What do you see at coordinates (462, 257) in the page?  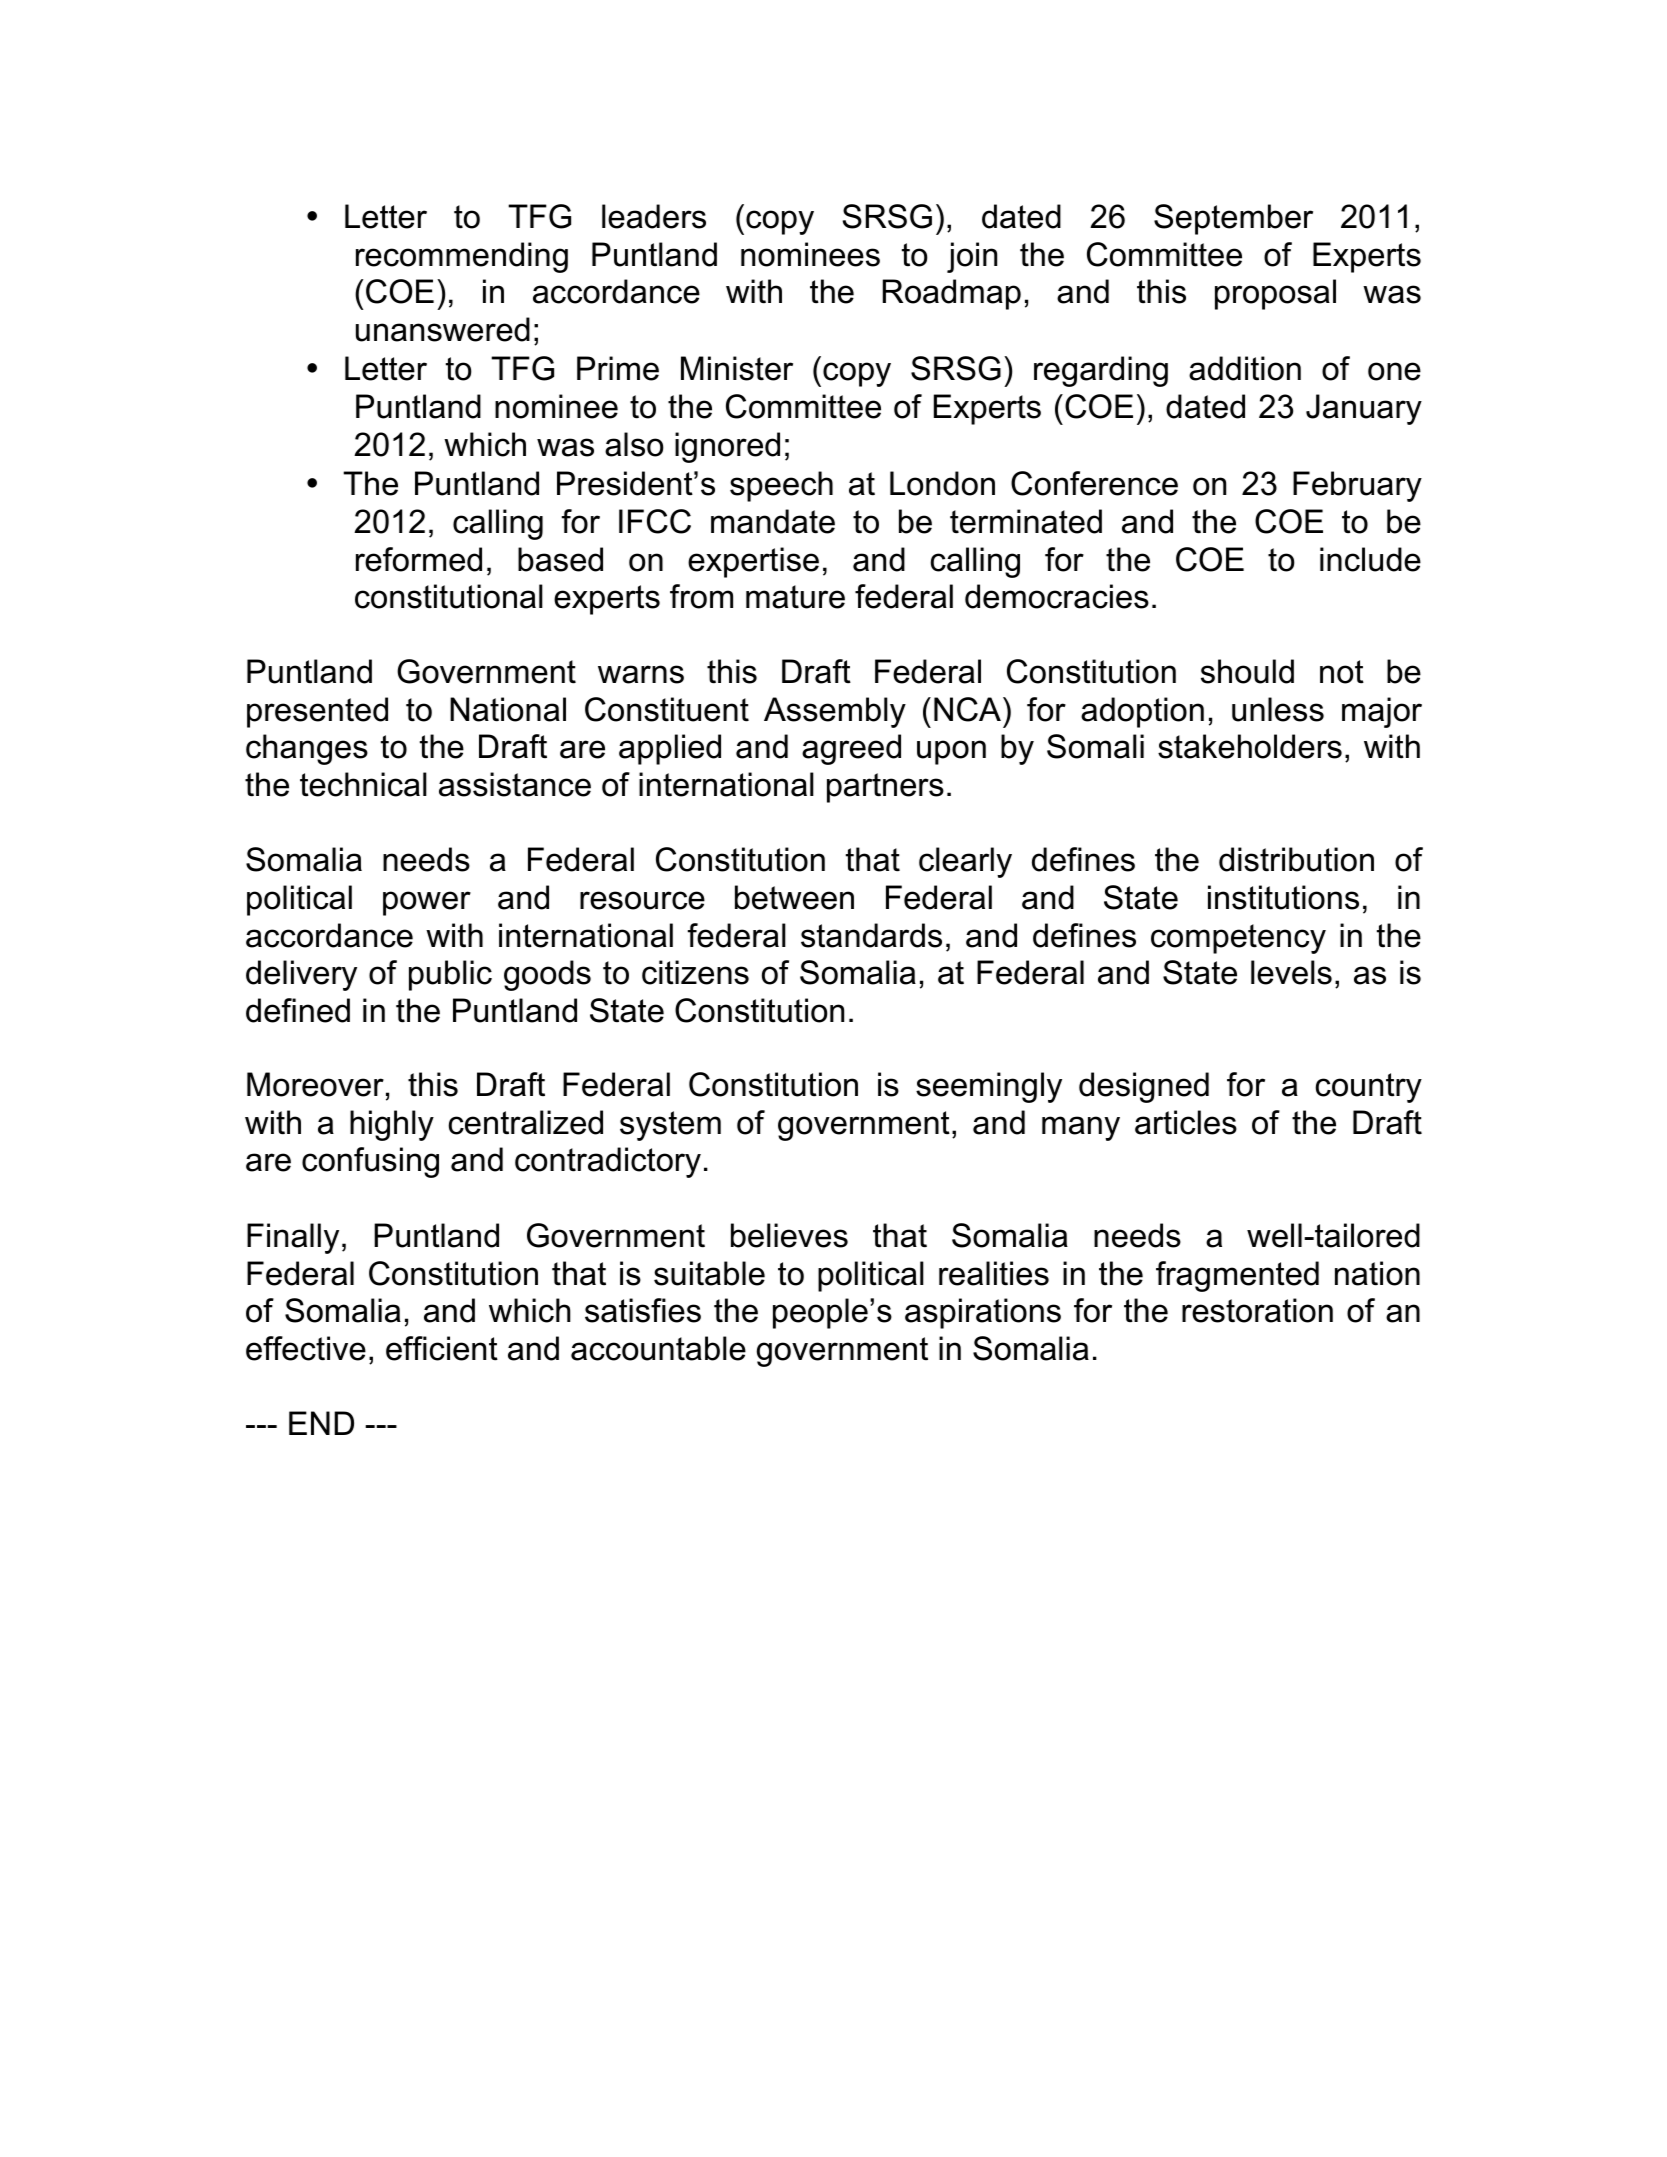 I see `recommending` at bounding box center [462, 257].
